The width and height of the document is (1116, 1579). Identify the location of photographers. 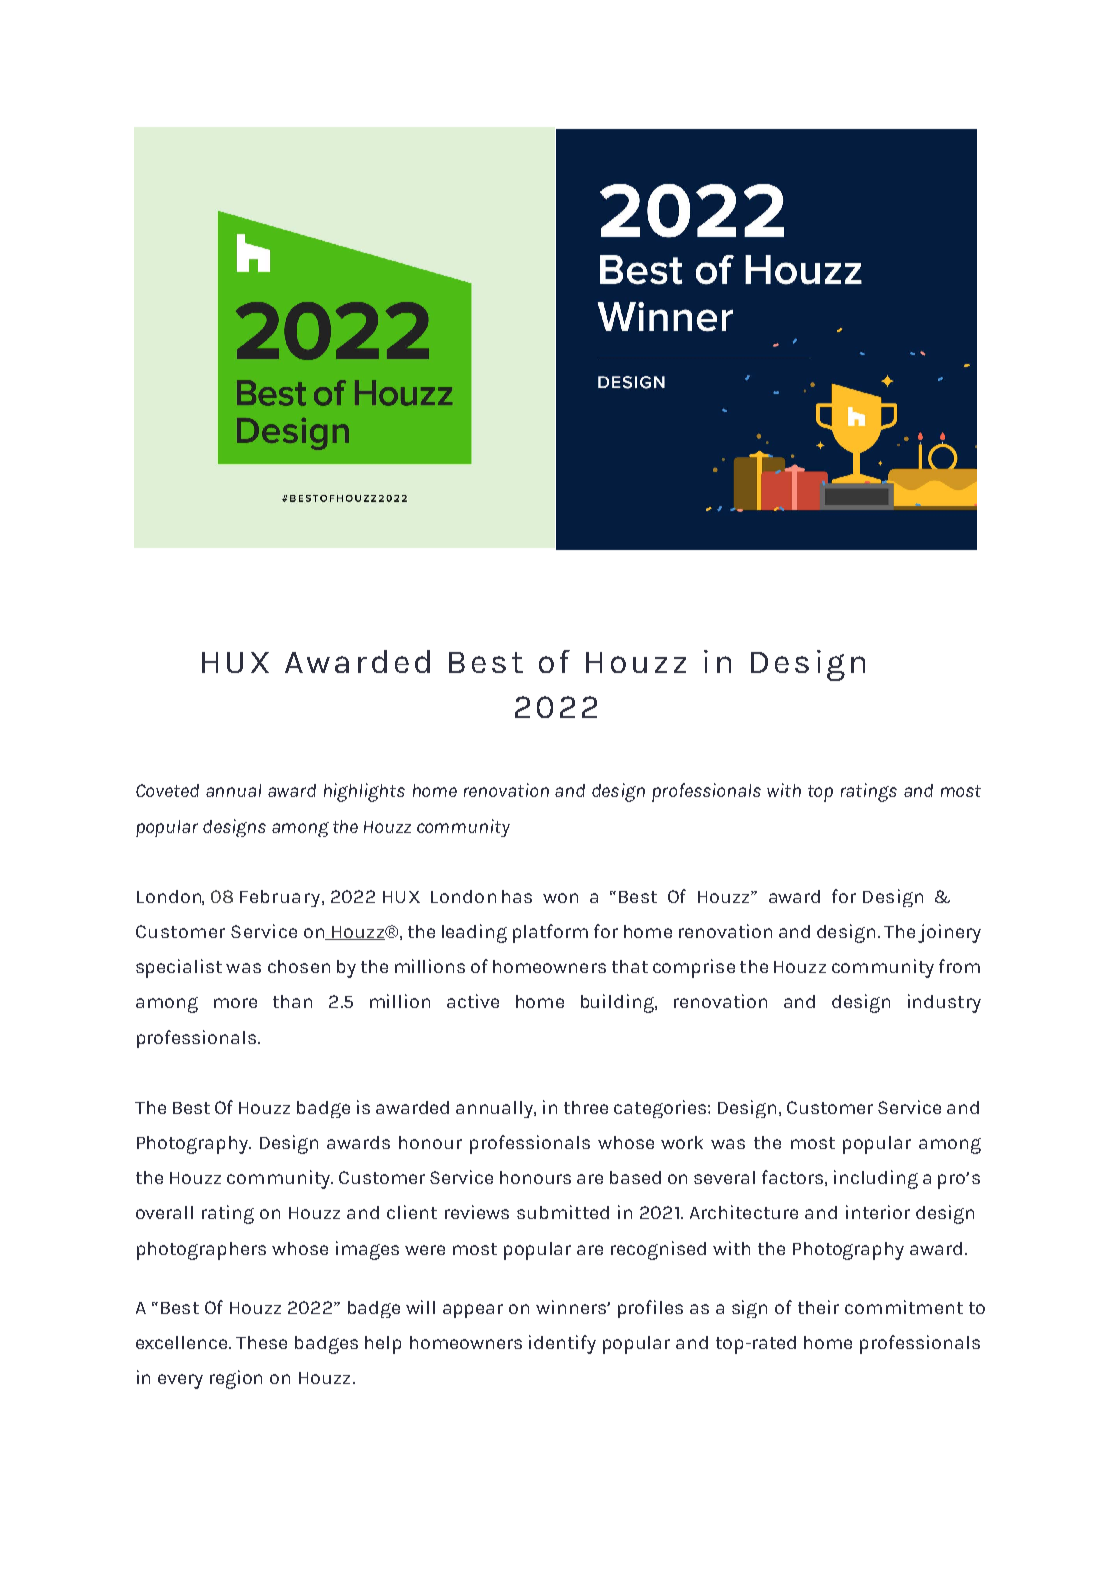
(201, 1251).
